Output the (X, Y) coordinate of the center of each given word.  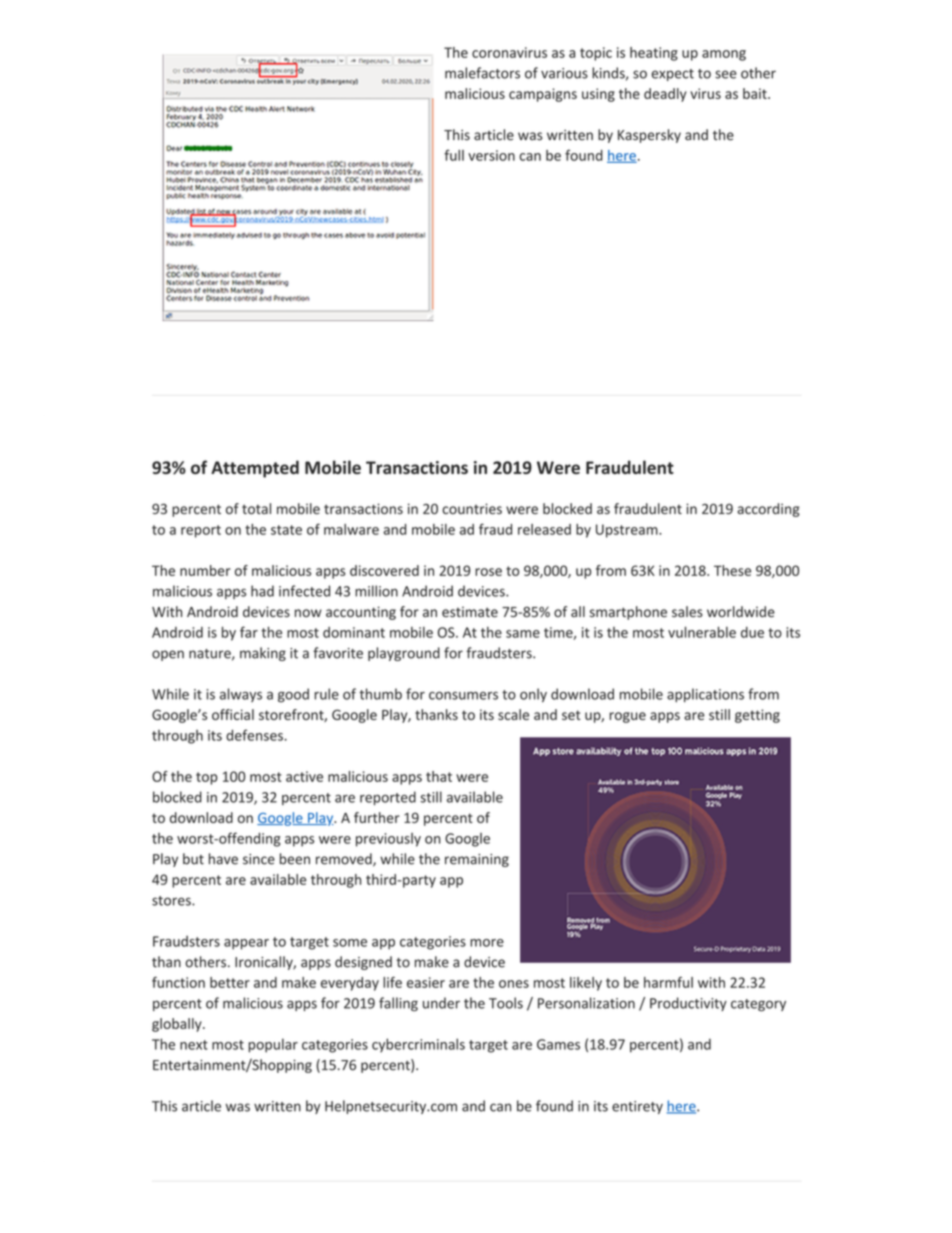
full (454, 155)
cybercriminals (418, 1045)
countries (472, 508)
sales (687, 611)
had (262, 591)
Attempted (255, 469)
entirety (637, 1107)
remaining (477, 860)
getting (757, 716)
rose (488, 572)
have (223, 859)
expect (672, 75)
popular (273, 1045)
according (768, 510)
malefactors (482, 73)
